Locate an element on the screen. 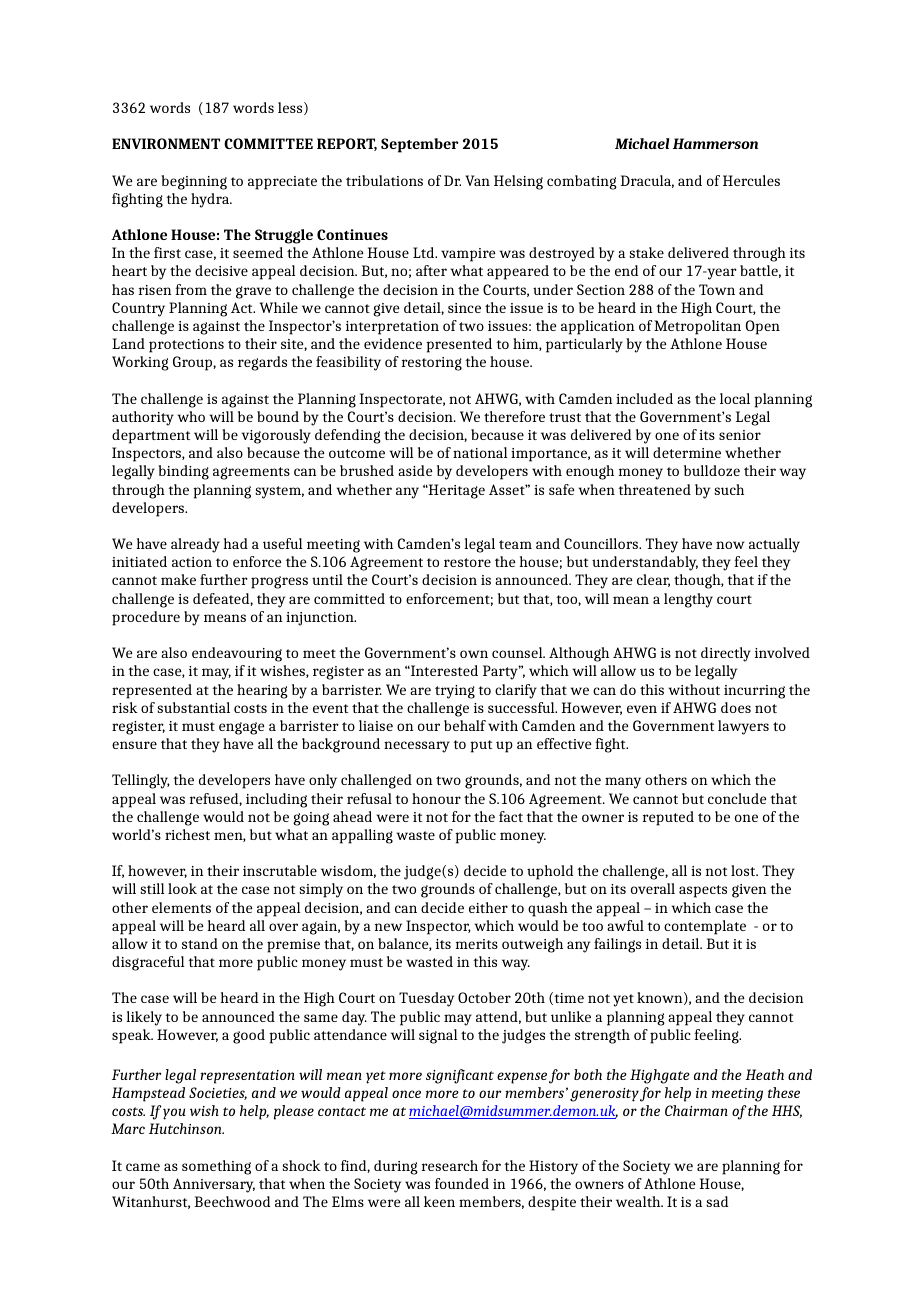 The width and height of the screenshot is (924, 1308). directly is located at coordinates (726, 654).
